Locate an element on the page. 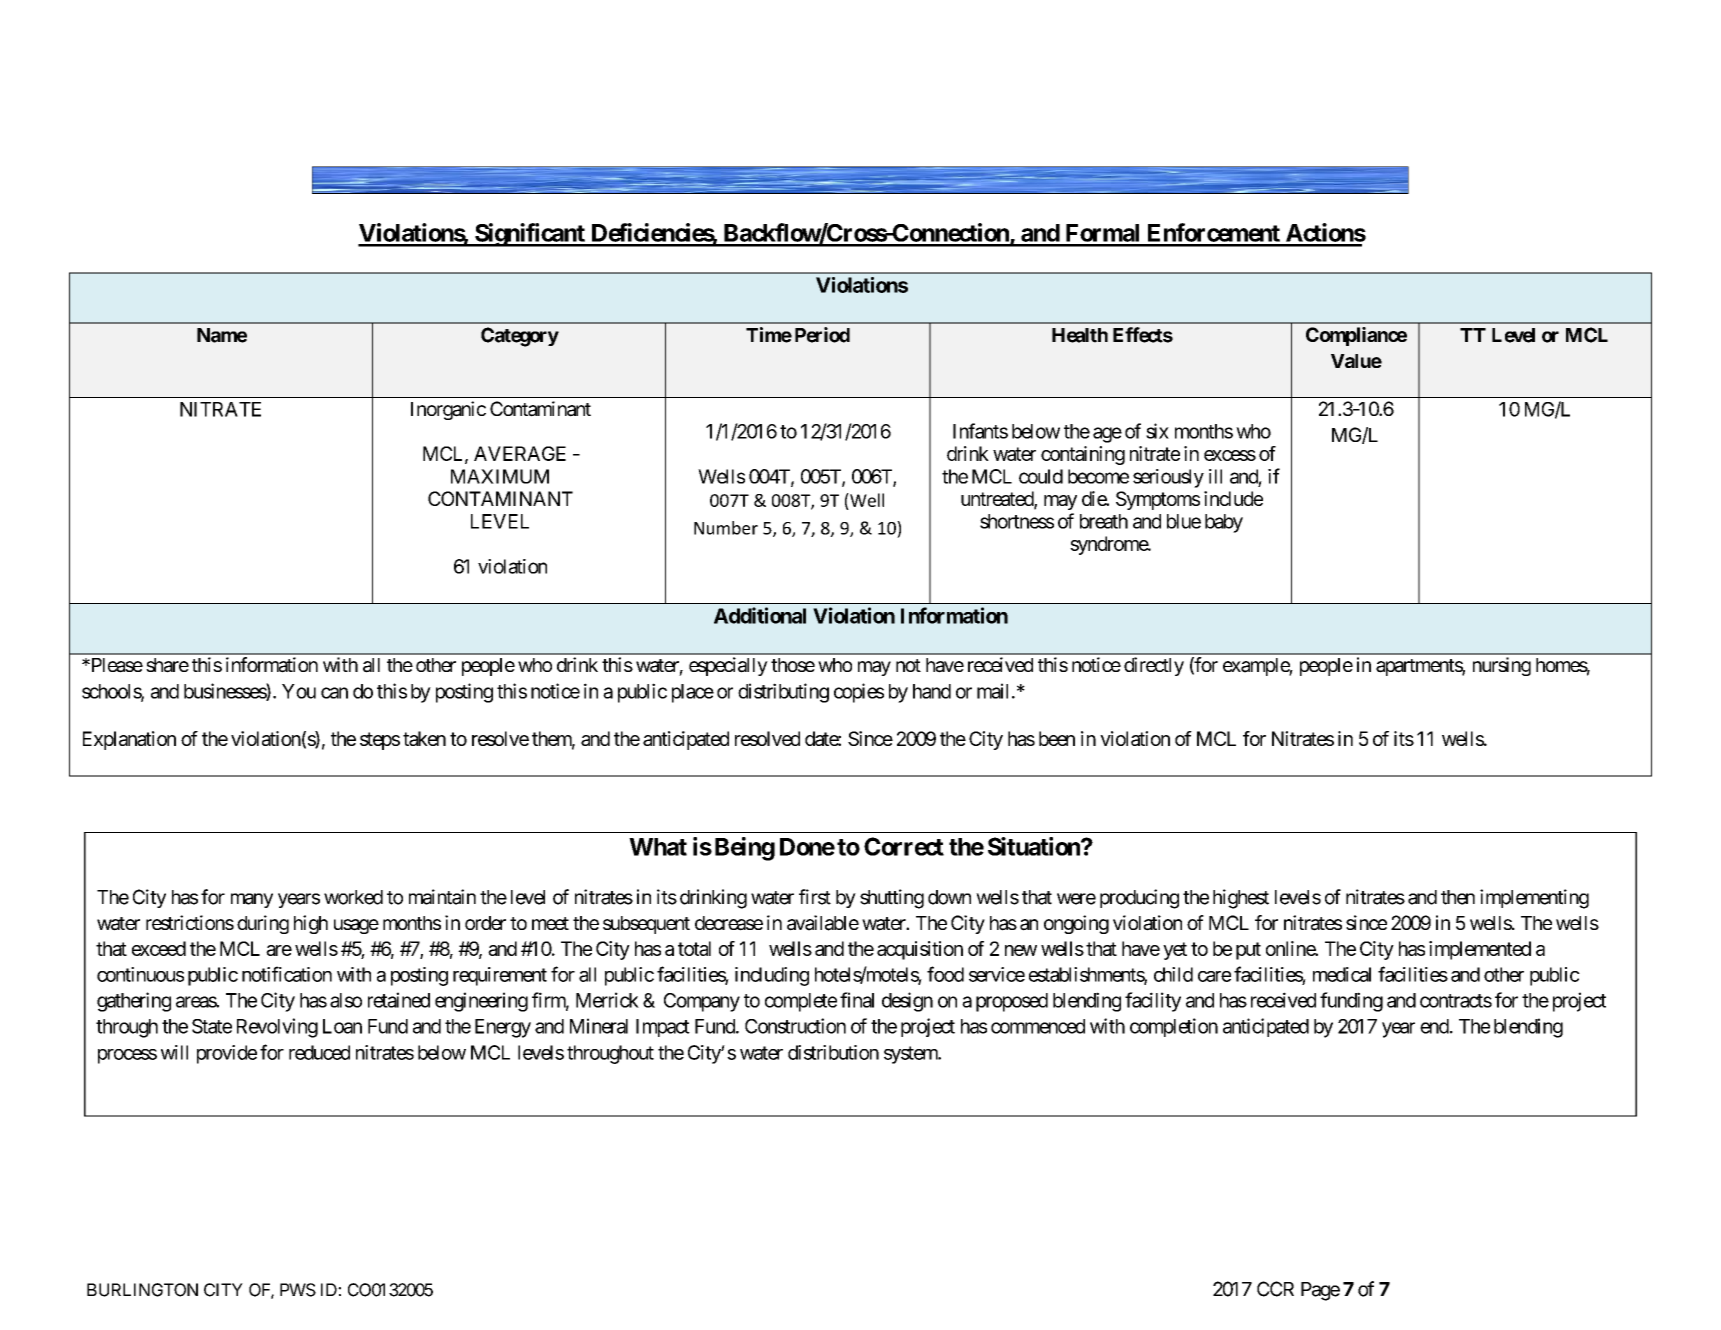  Number is located at coordinates (726, 528).
